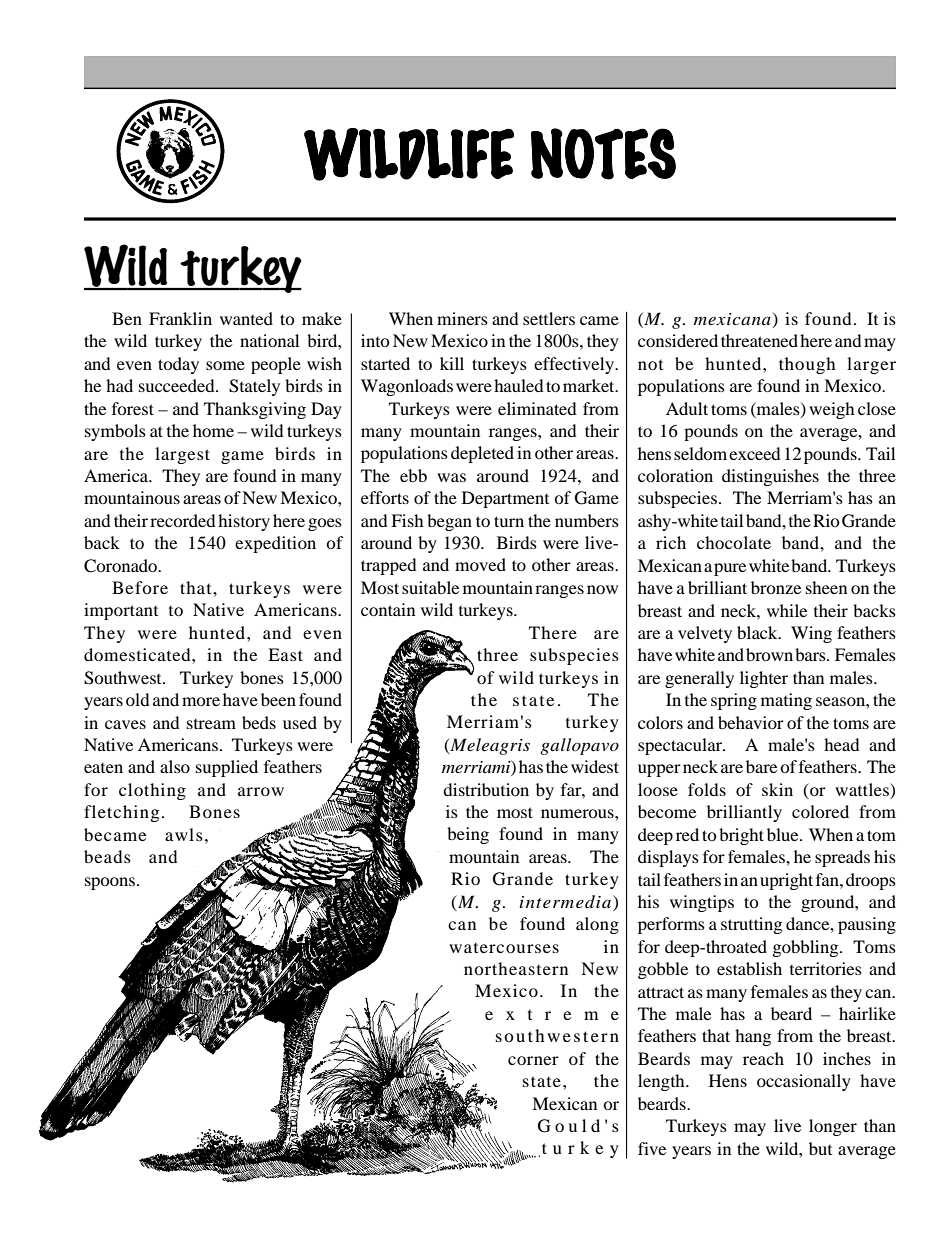 The image size is (952, 1233). I want to click on corner, so click(533, 1060).
